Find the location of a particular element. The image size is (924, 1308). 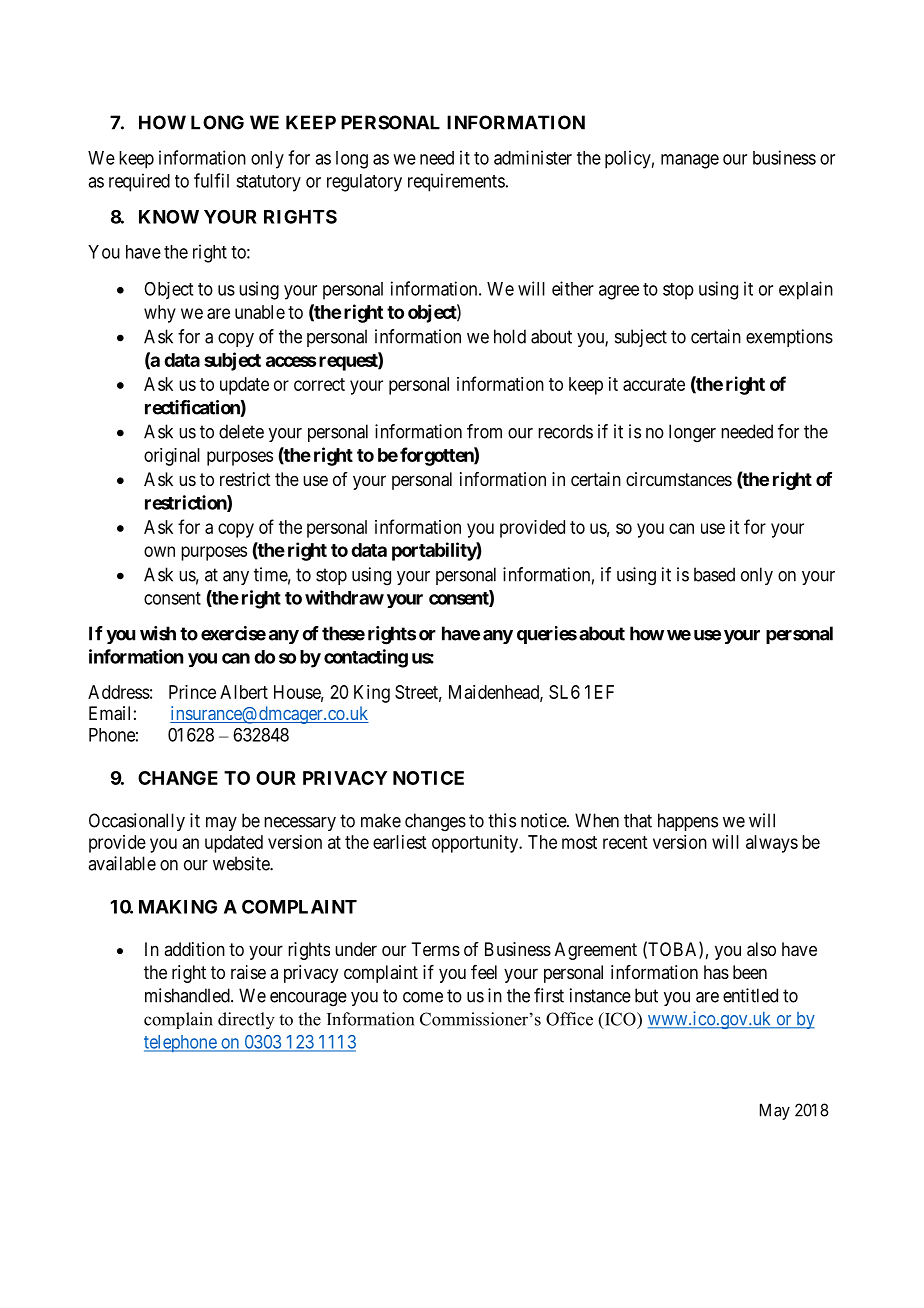

mishandled is located at coordinates (188, 995).
